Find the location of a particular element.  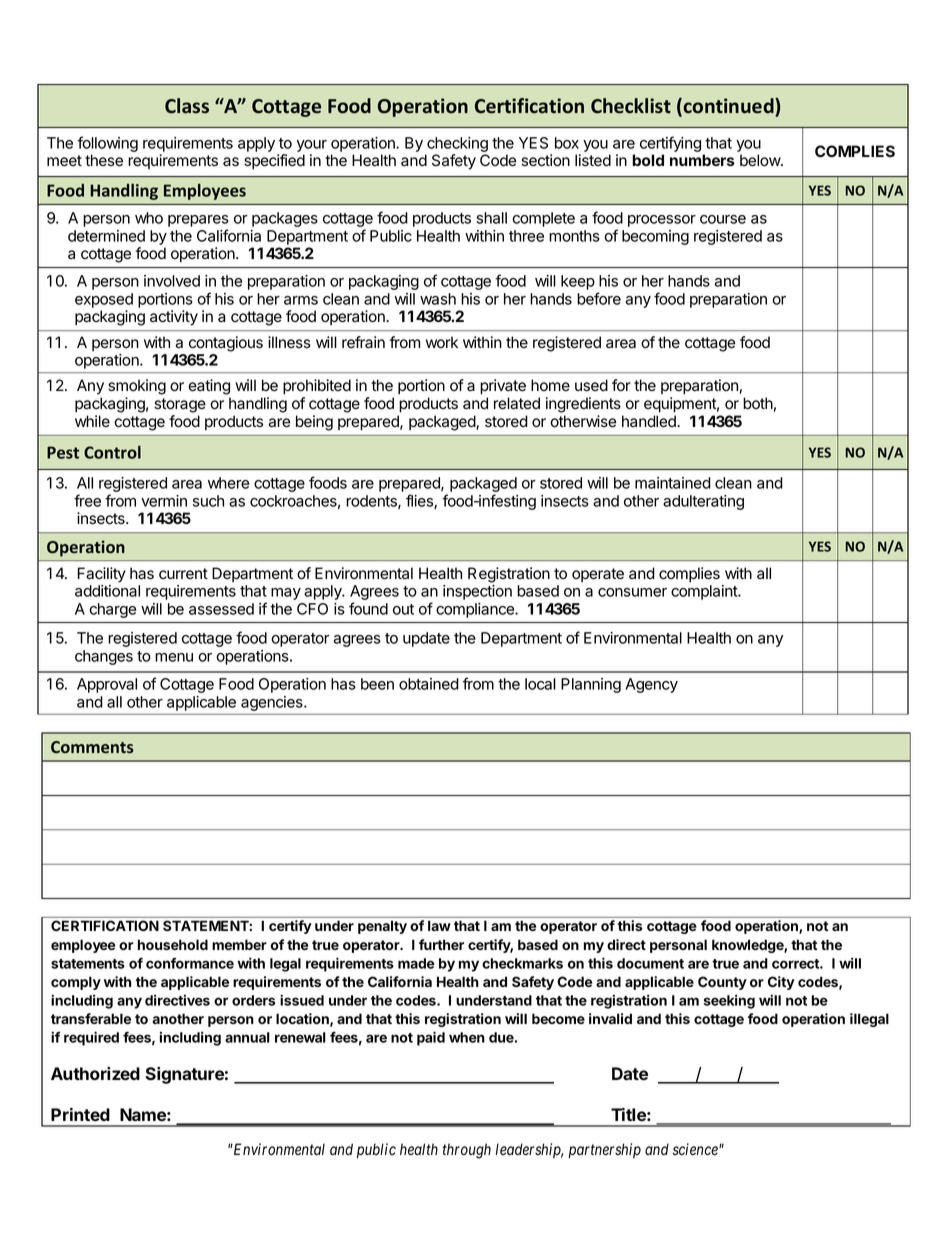

out is located at coordinates (403, 609).
